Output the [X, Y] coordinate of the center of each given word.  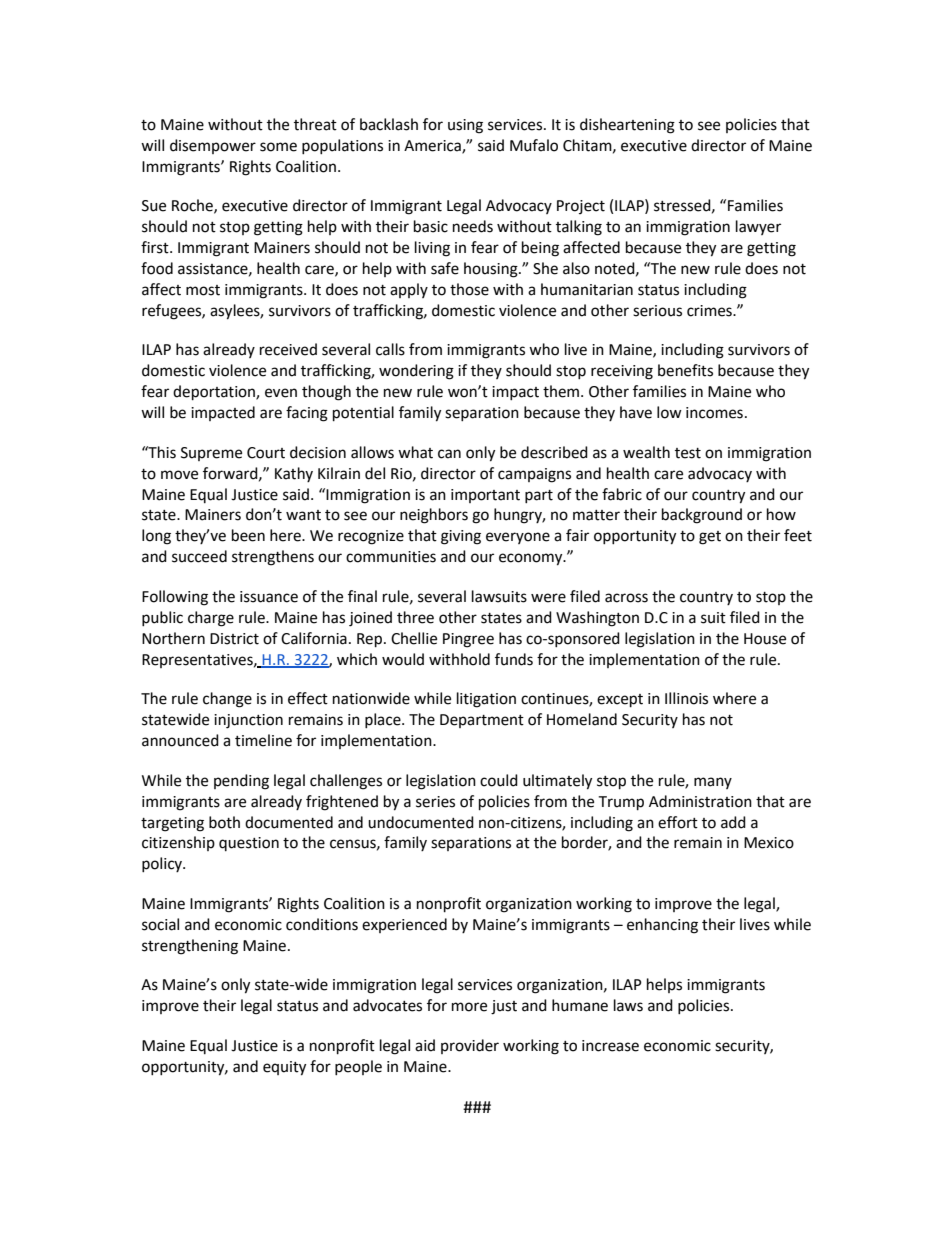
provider [470, 1046]
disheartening [627, 126]
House [765, 639]
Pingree [468, 640]
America [433, 147]
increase [610, 1046]
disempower [213, 146]
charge [211, 619]
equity [284, 1068]
